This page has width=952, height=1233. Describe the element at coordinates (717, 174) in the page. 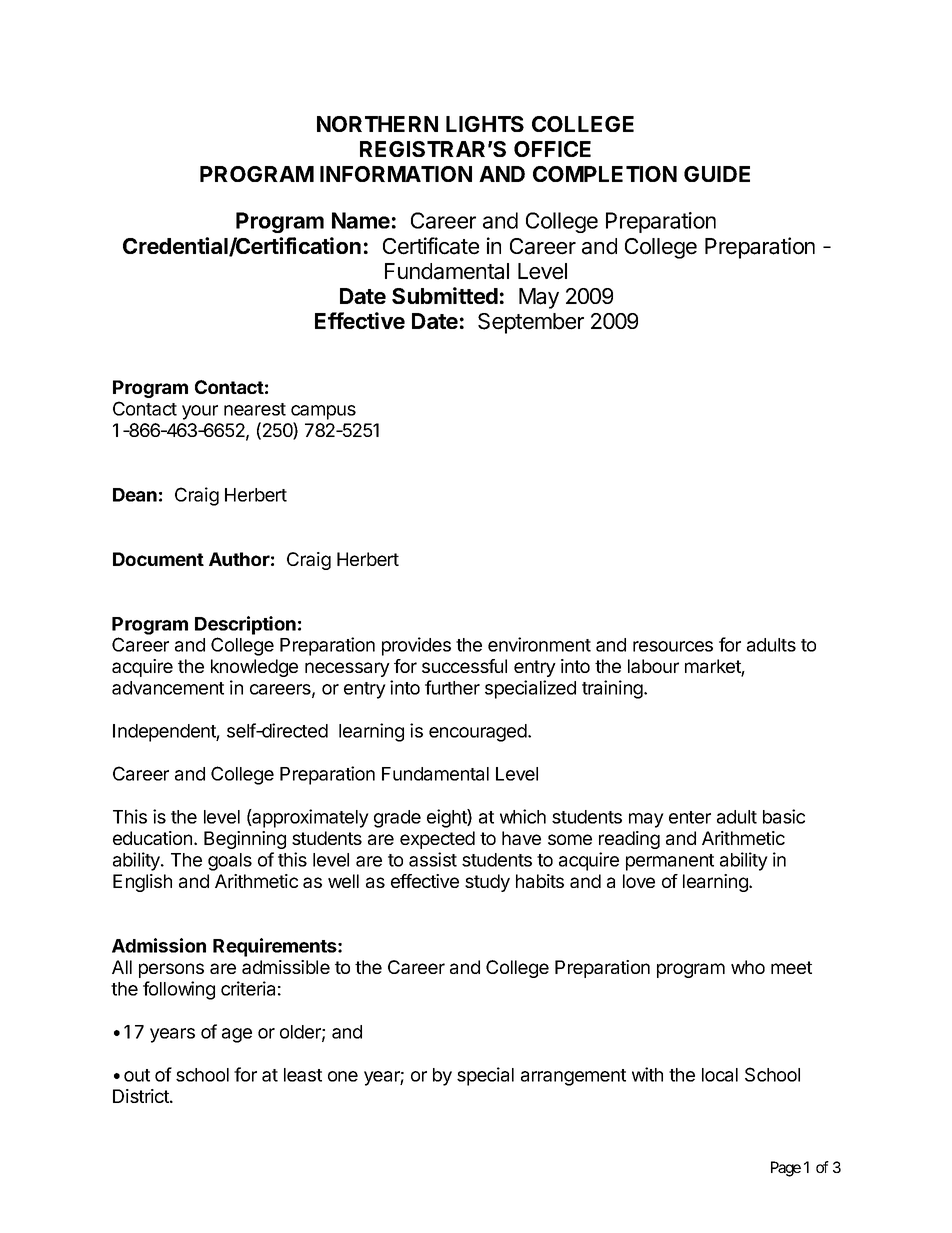

I see `GUIDE` at that location.
